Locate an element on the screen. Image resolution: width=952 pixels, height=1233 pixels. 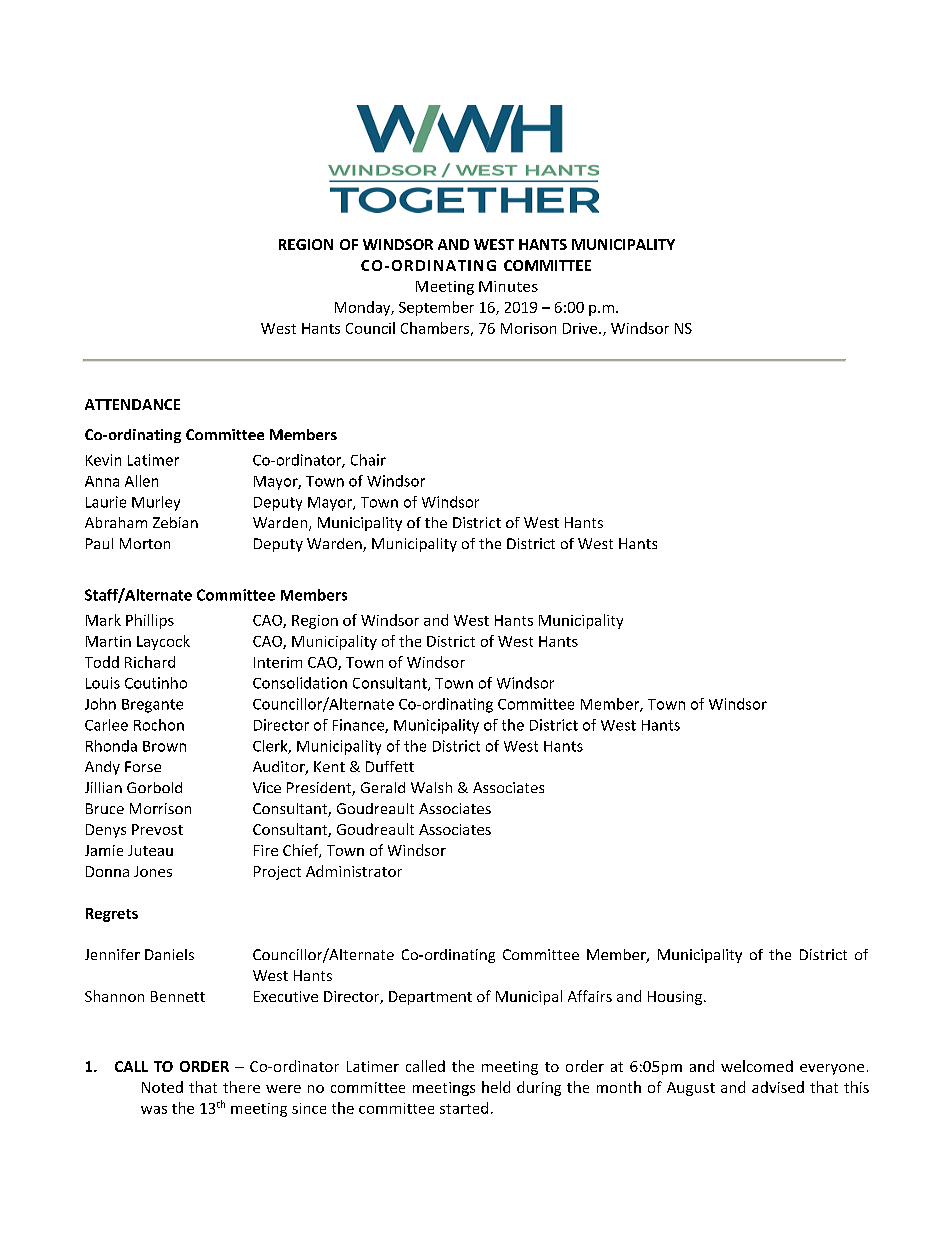
Drive is located at coordinates (581, 328).
